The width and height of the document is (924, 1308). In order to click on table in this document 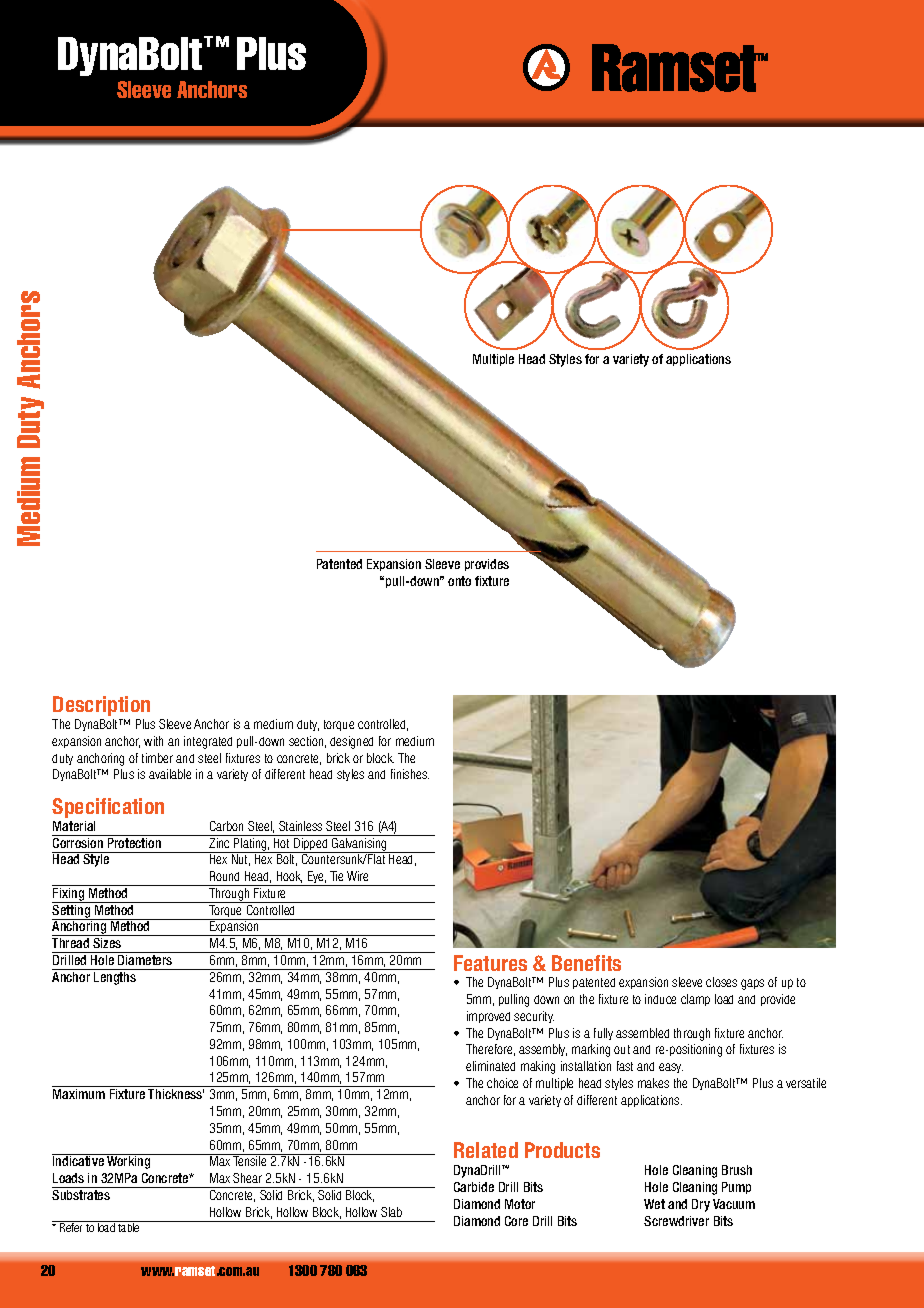, I will do `click(129, 1226)`.
